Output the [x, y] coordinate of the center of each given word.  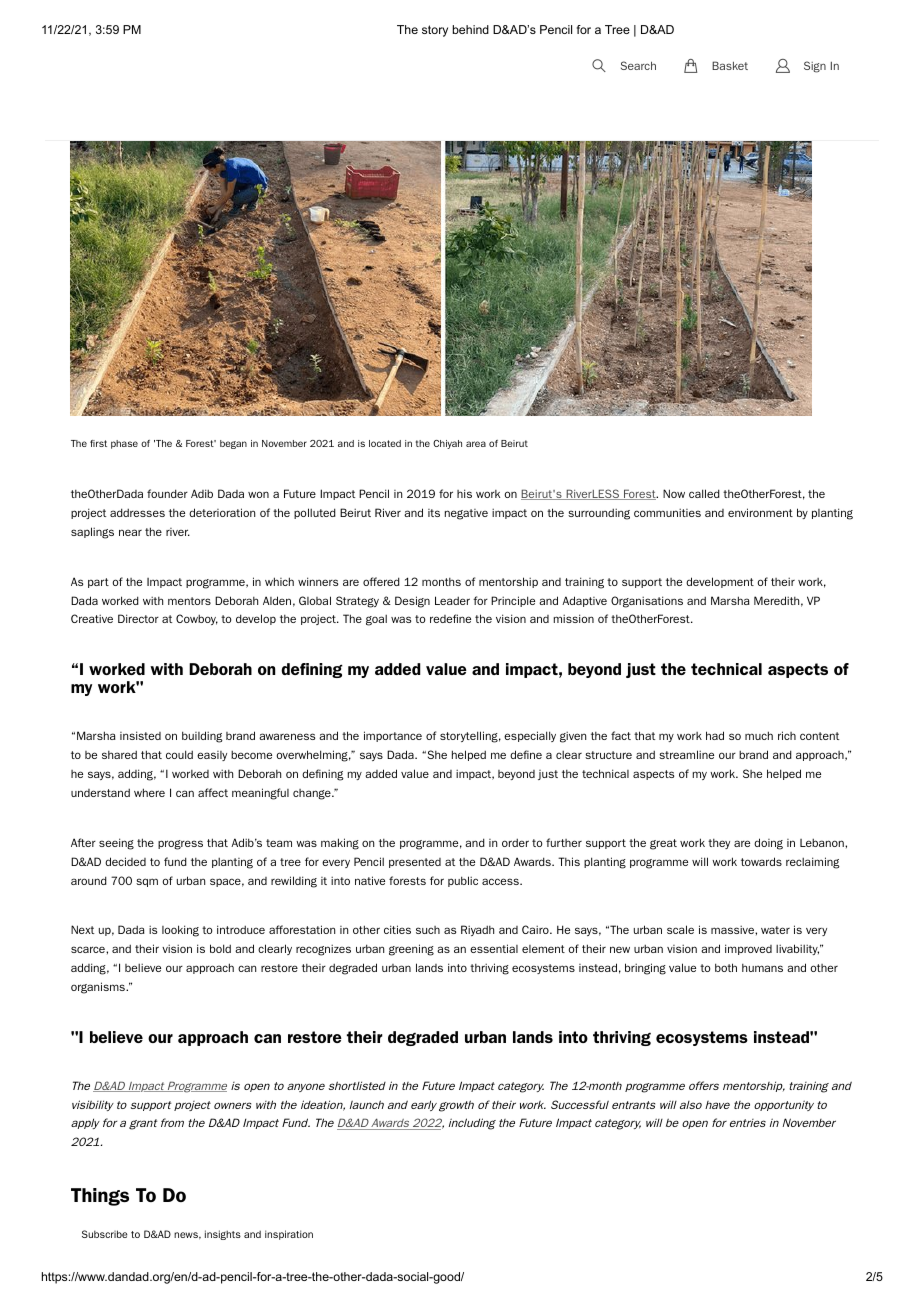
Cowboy [197, 619]
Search [638, 65]
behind [471, 29]
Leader [452, 600]
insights [223, 1235]
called [704, 493]
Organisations [647, 602]
